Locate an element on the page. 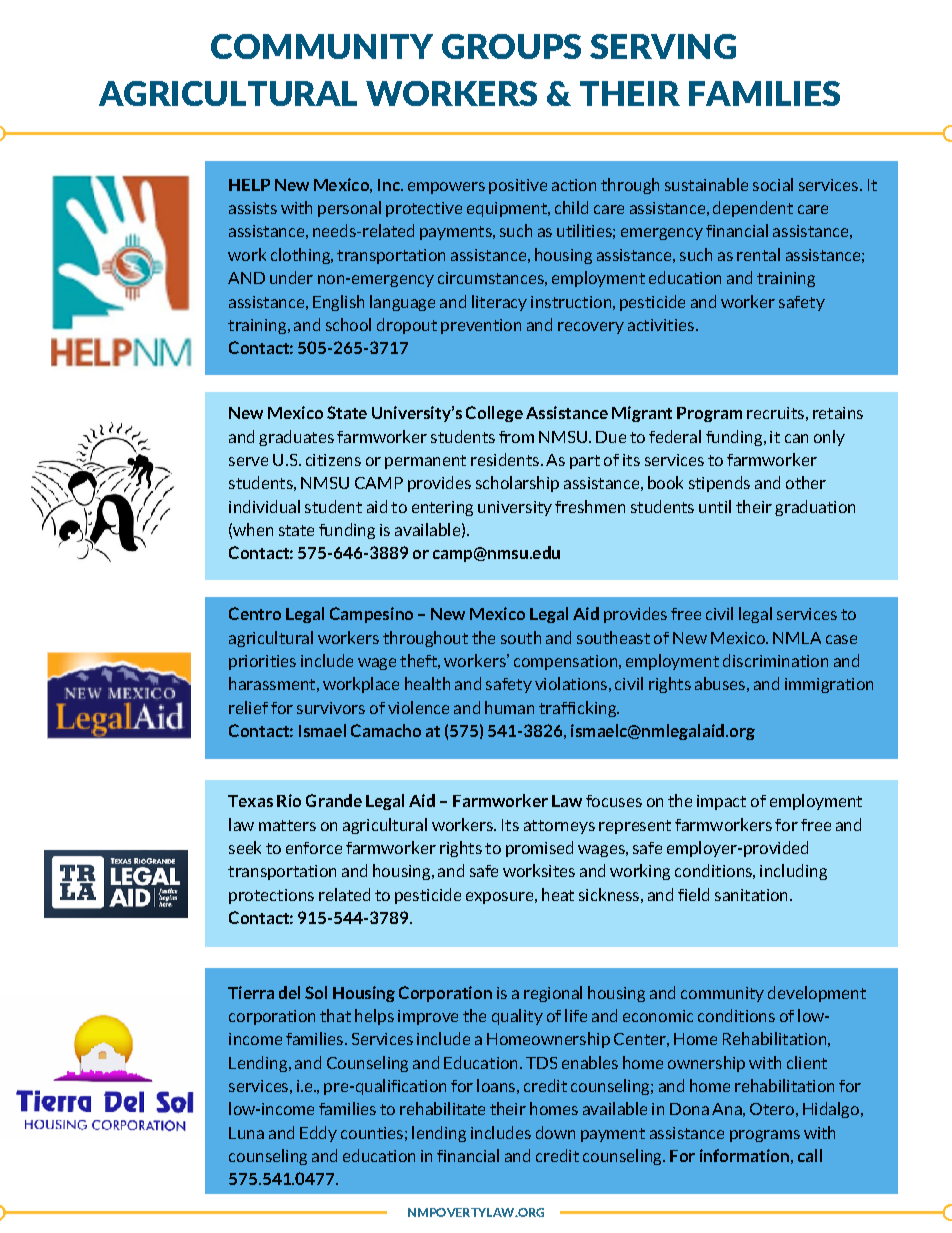  heat is located at coordinates (558, 894).
